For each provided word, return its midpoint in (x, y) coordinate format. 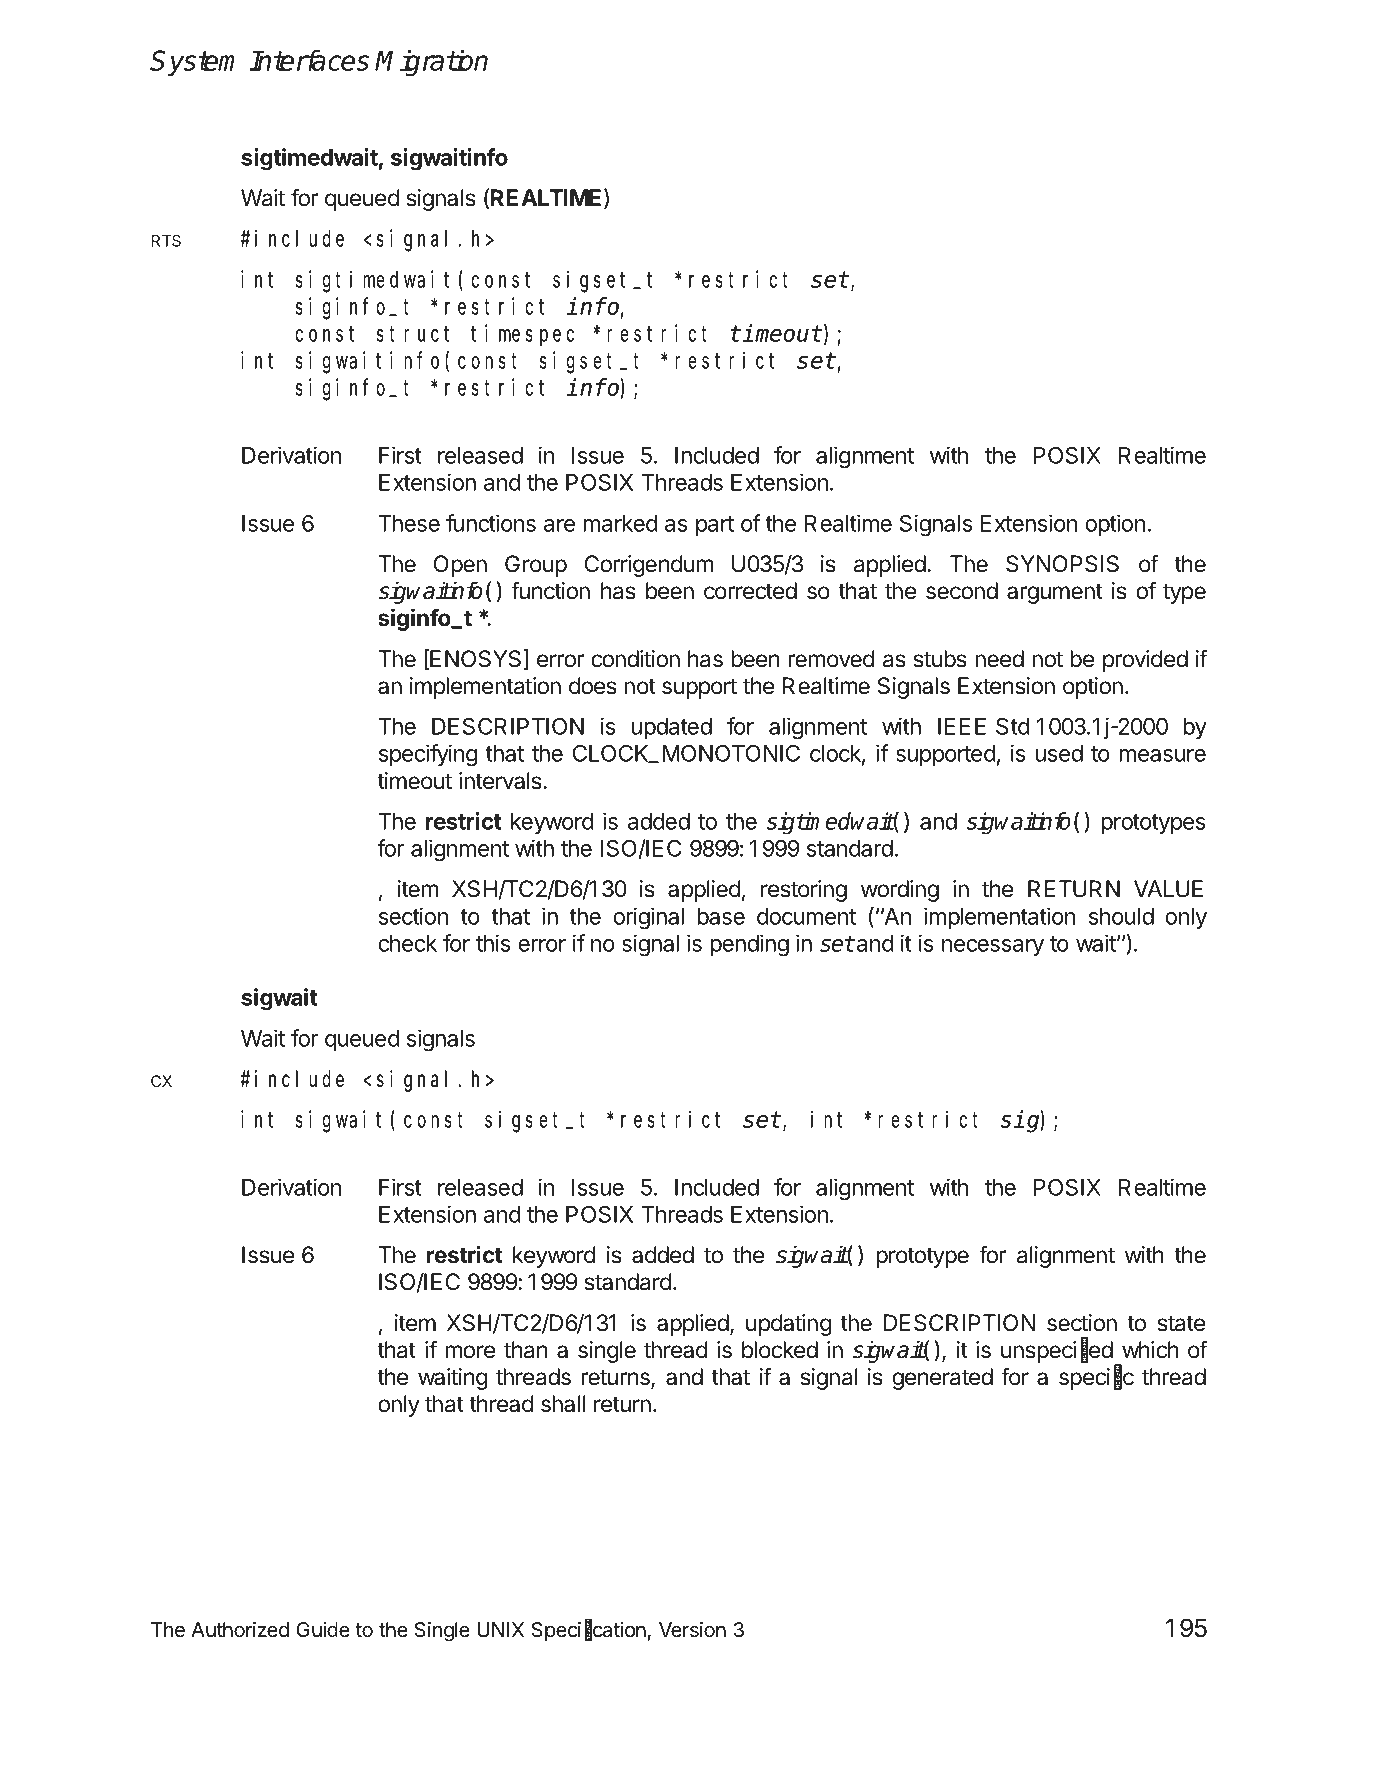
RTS (166, 241)
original (648, 918)
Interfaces (309, 60)
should (1121, 916)
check (407, 943)
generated (942, 1379)
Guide (323, 1630)
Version (692, 1629)
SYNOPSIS (1062, 564)
